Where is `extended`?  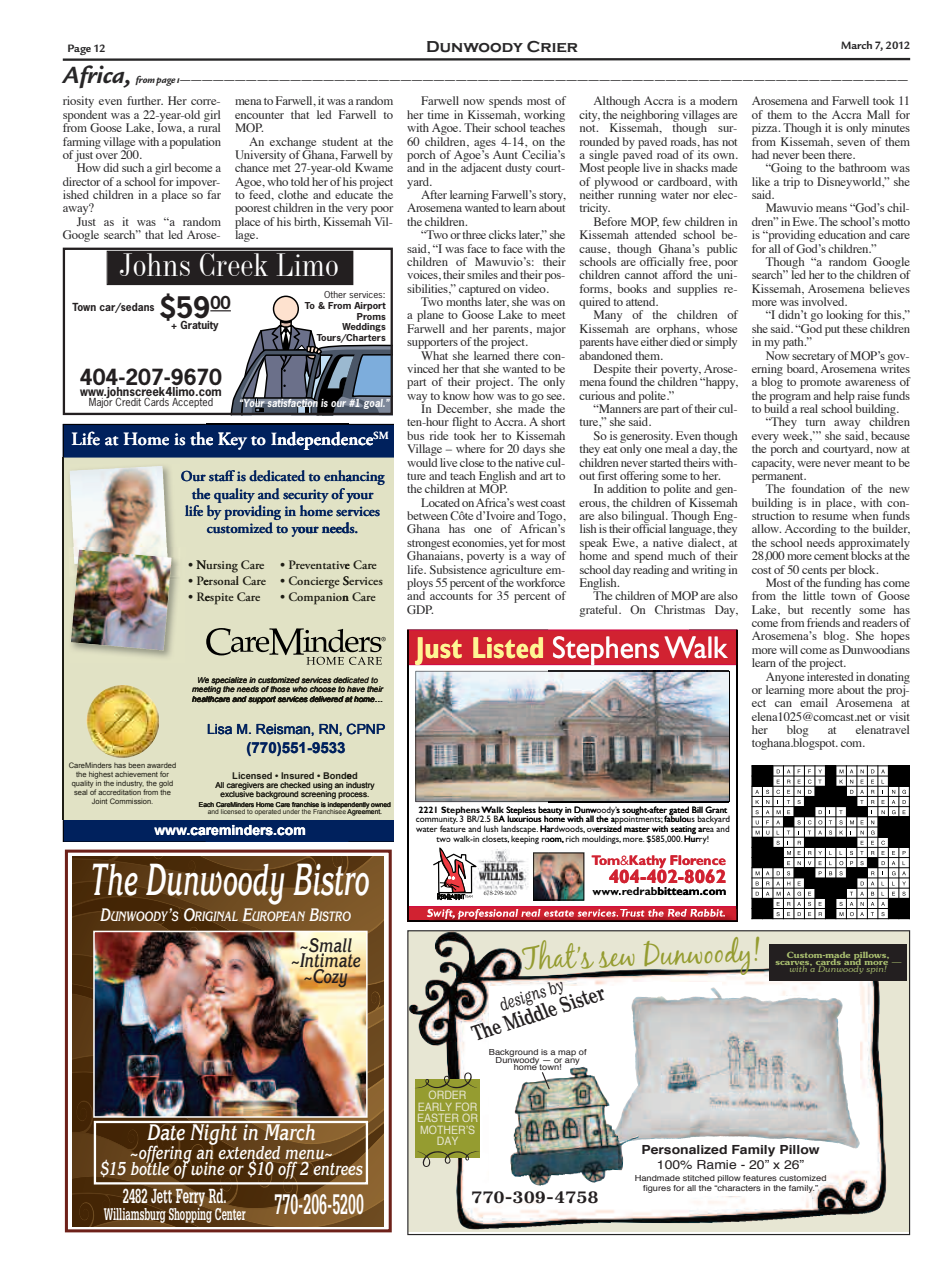
extended is located at coordinates (249, 1154).
